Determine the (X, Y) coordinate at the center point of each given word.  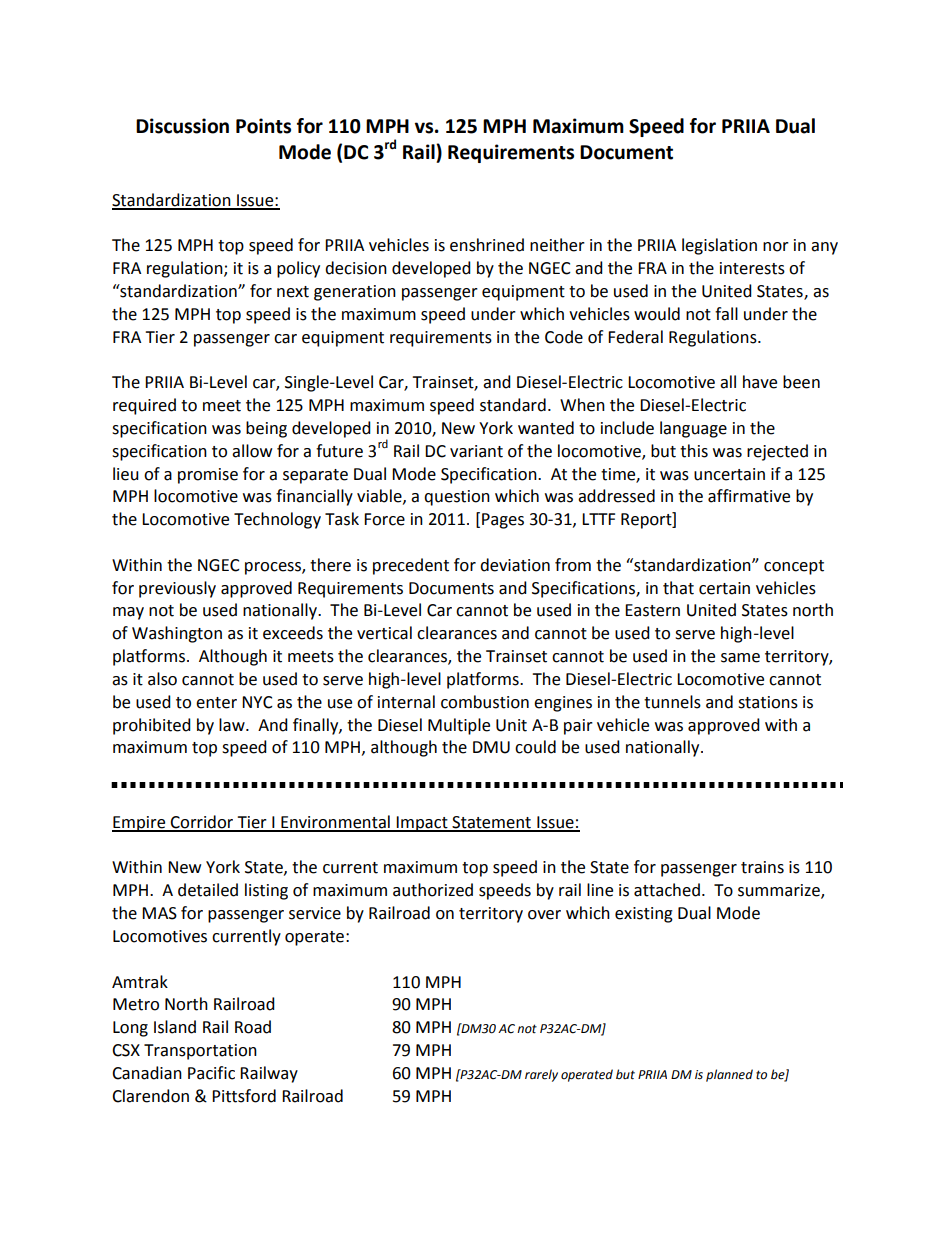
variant (476, 451)
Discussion (182, 126)
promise (208, 476)
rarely (541, 1075)
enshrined (487, 245)
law (233, 725)
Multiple (459, 726)
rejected (777, 452)
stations (768, 702)
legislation (719, 246)
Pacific (211, 1073)
